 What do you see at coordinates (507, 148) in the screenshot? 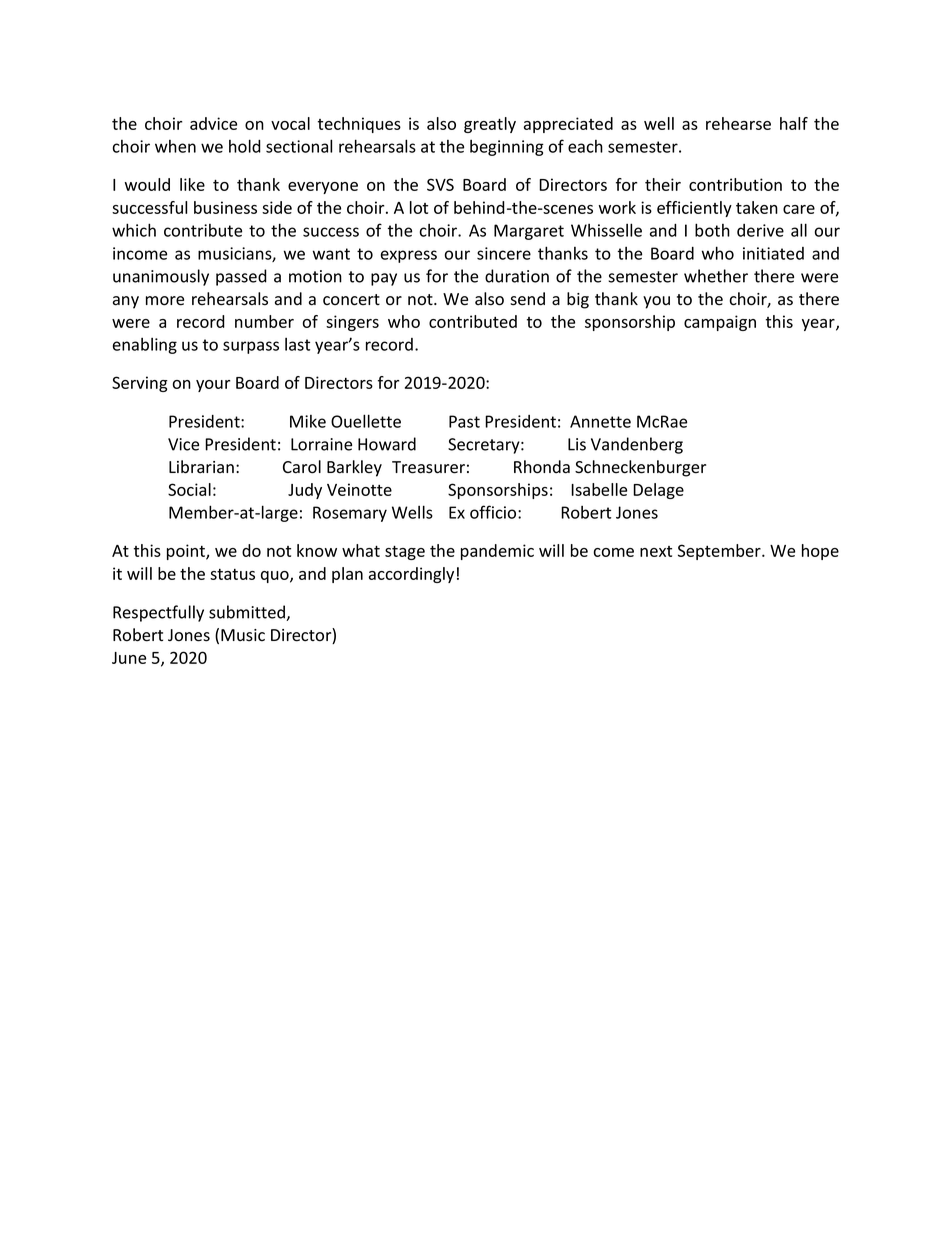
I see `beginning` at bounding box center [507, 148].
